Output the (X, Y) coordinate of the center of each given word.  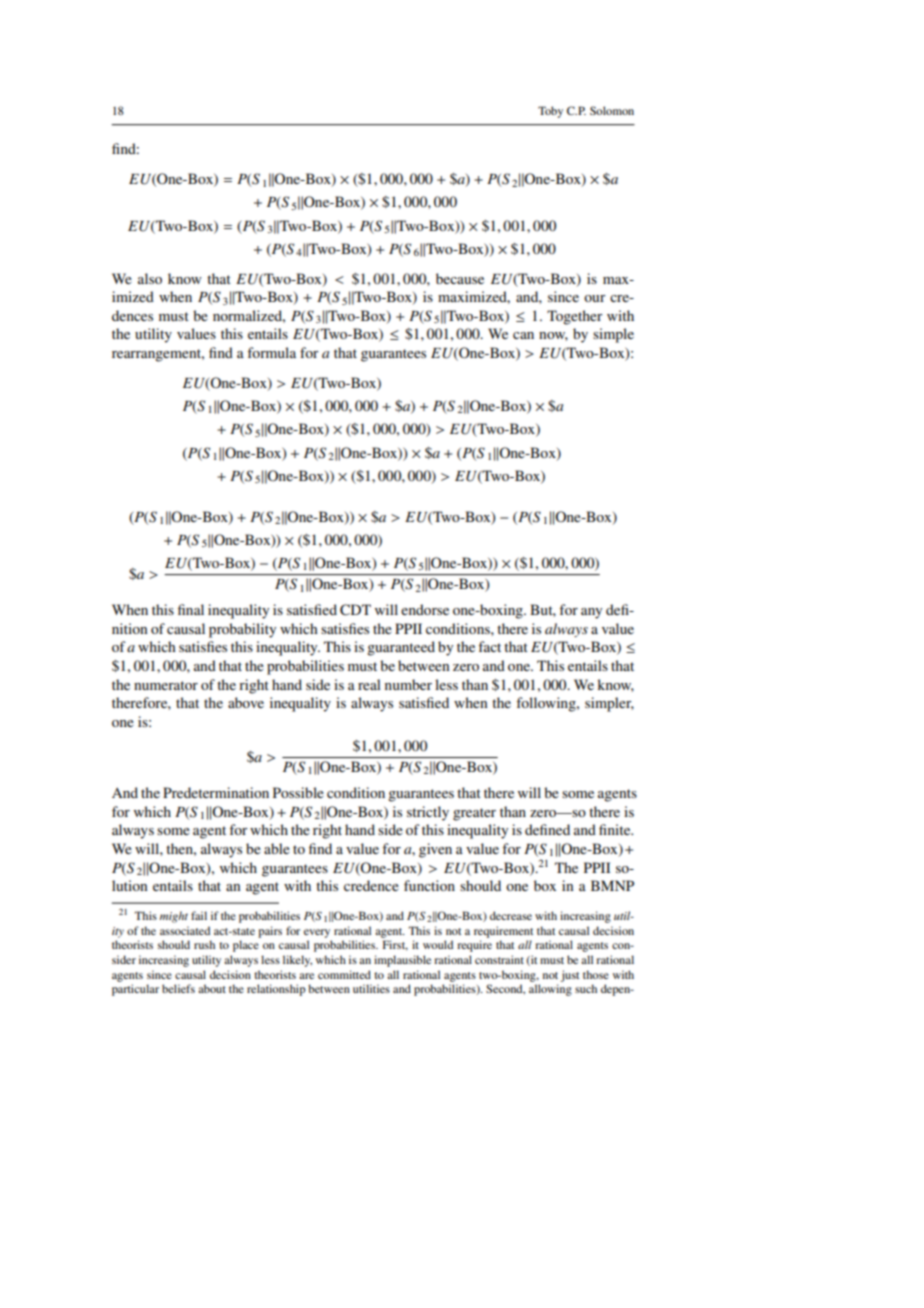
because (460, 278)
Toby (550, 112)
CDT (355, 610)
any (591, 613)
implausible (402, 961)
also (150, 278)
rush (204, 944)
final (191, 609)
